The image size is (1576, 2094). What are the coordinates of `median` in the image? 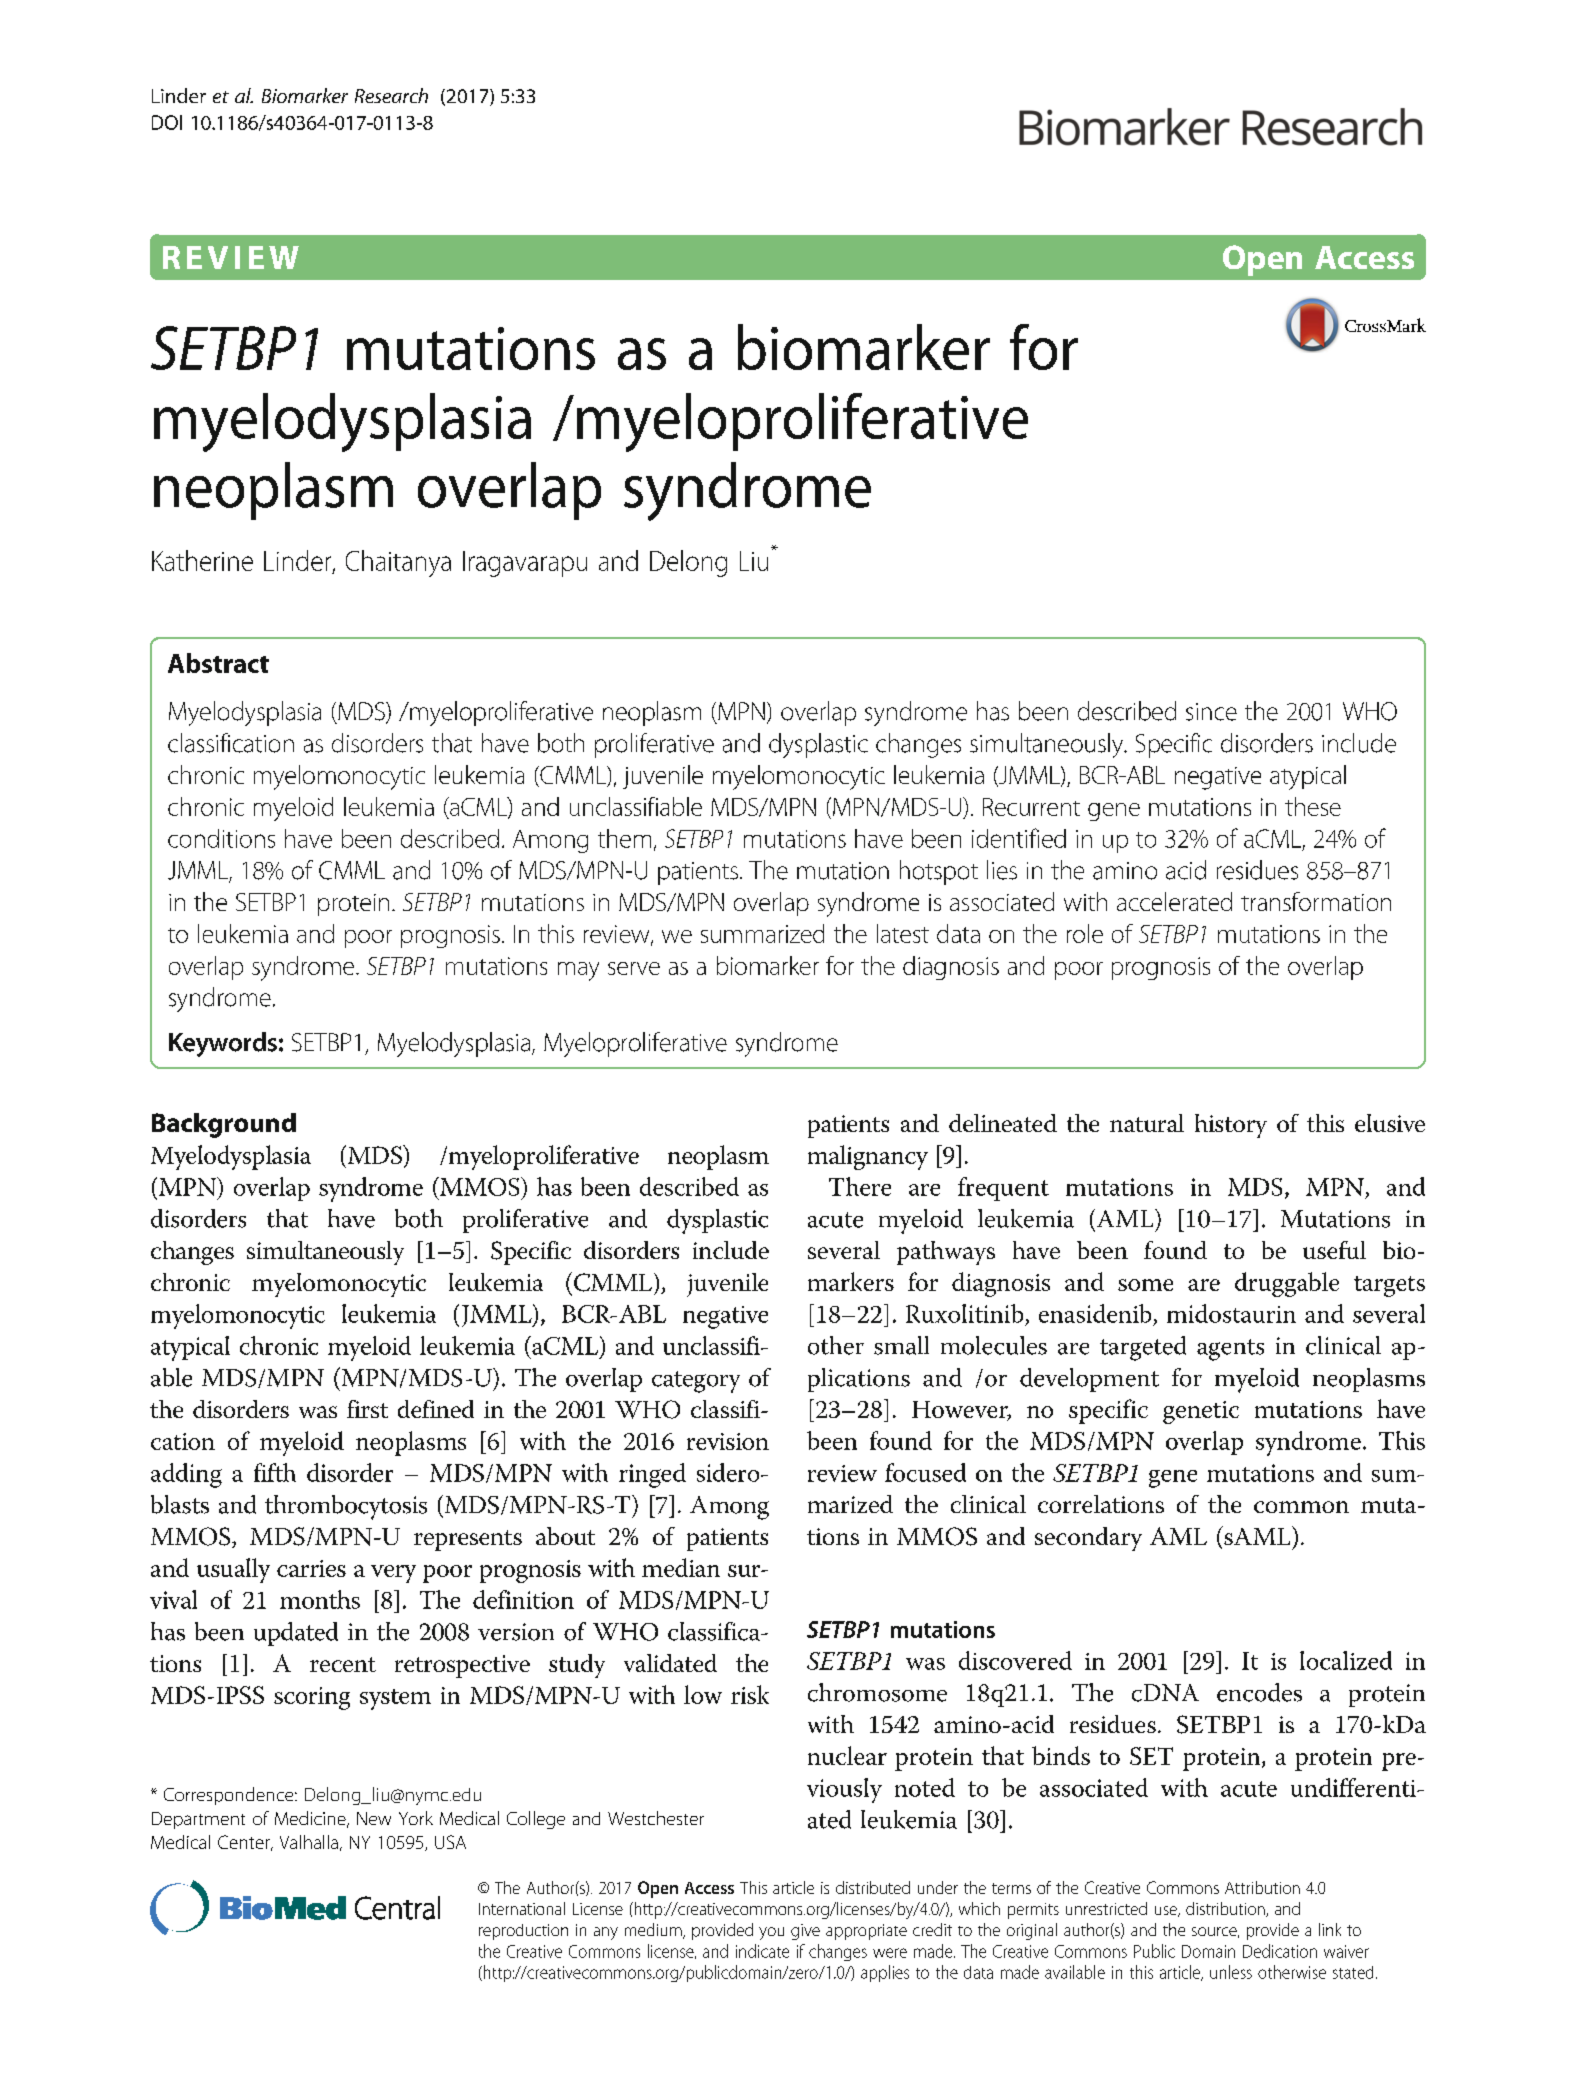 It's located at (681, 1567).
